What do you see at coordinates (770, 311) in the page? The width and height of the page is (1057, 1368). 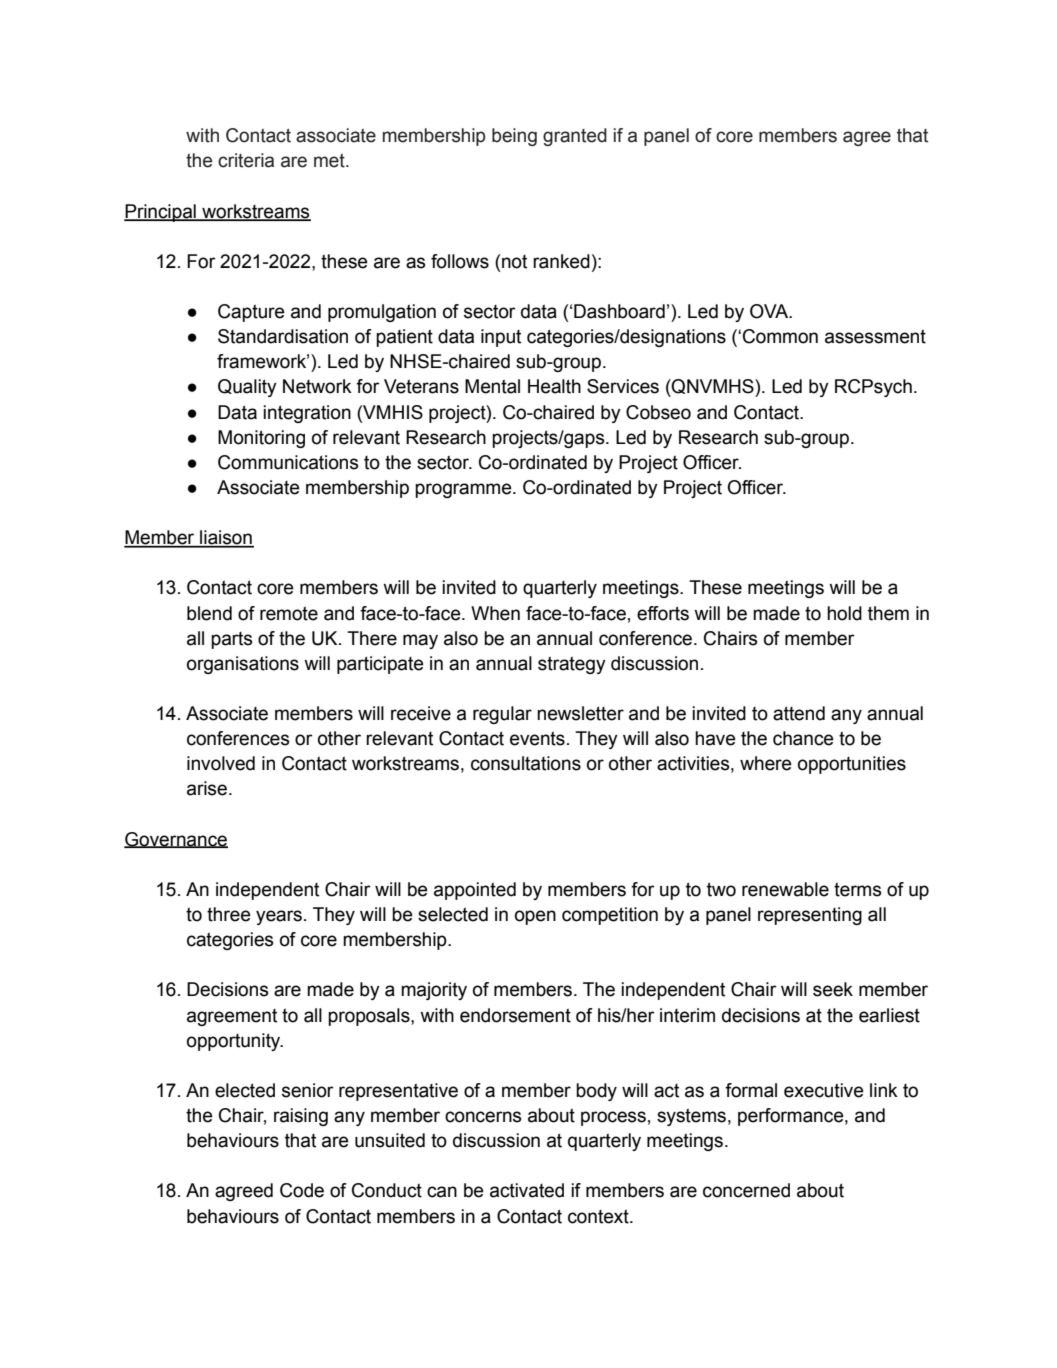 I see `OVA` at bounding box center [770, 311].
